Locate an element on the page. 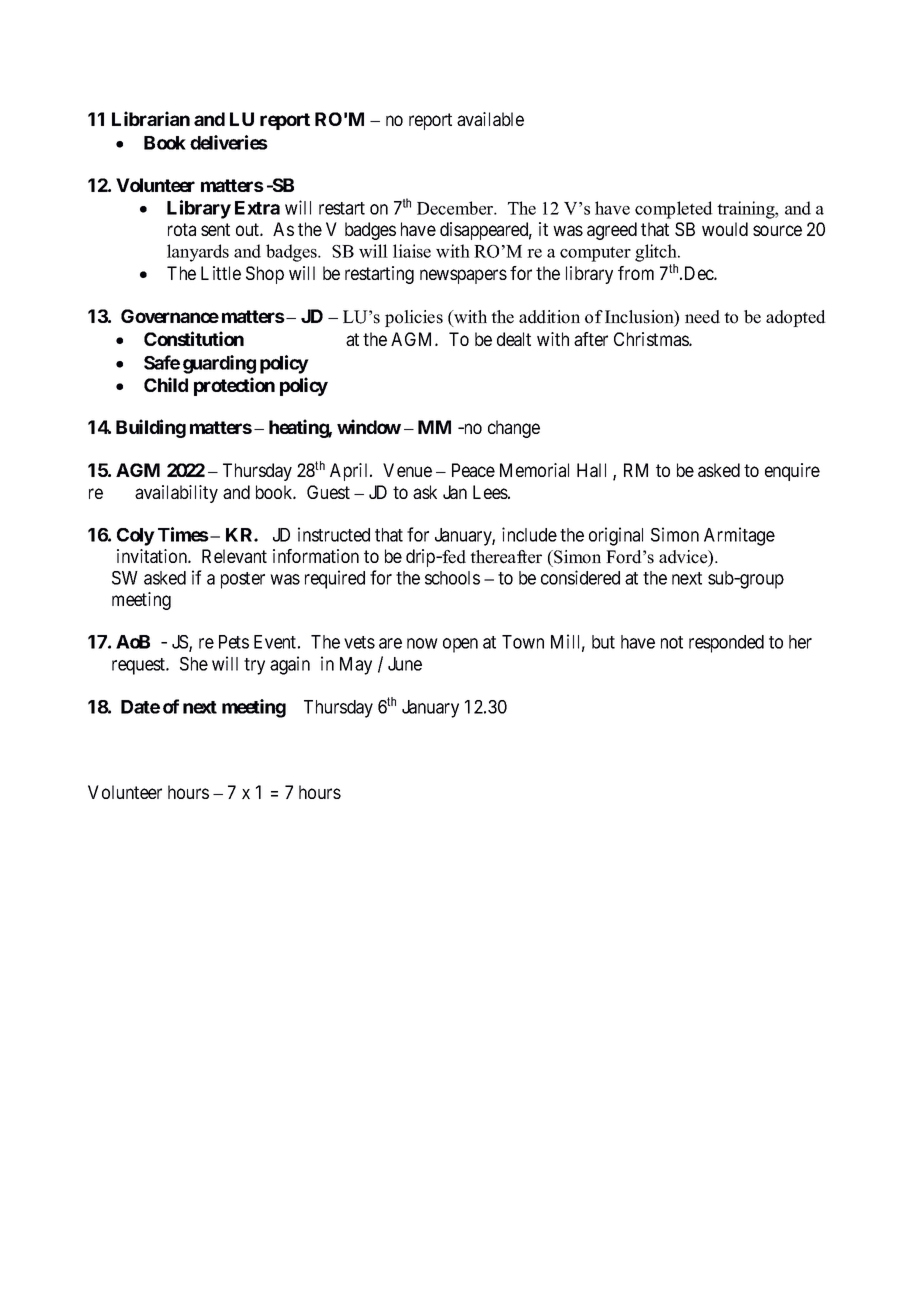 This image has width=924, height=1308. completed is located at coordinates (674, 210).
